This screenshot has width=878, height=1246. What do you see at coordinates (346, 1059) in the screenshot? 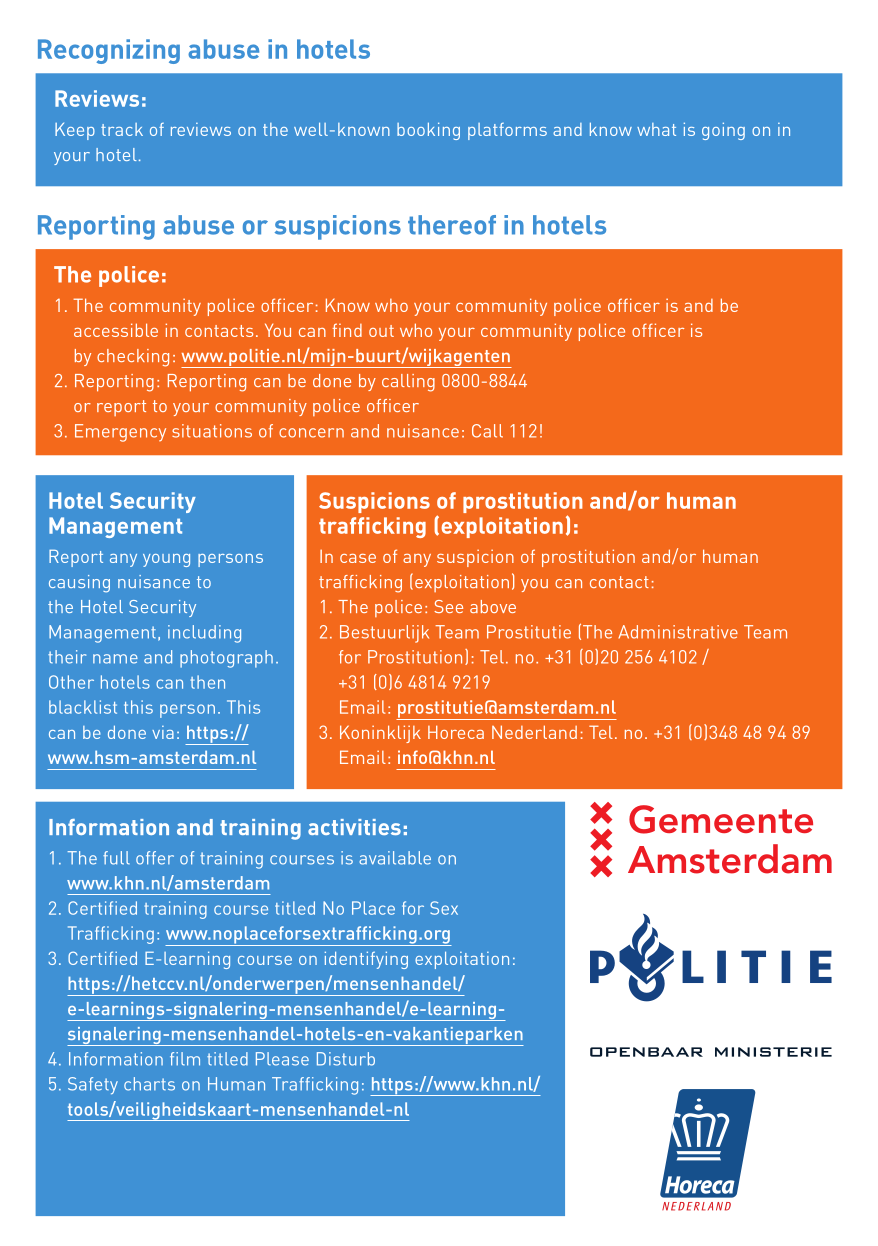
I see `Disturb` at bounding box center [346, 1059].
